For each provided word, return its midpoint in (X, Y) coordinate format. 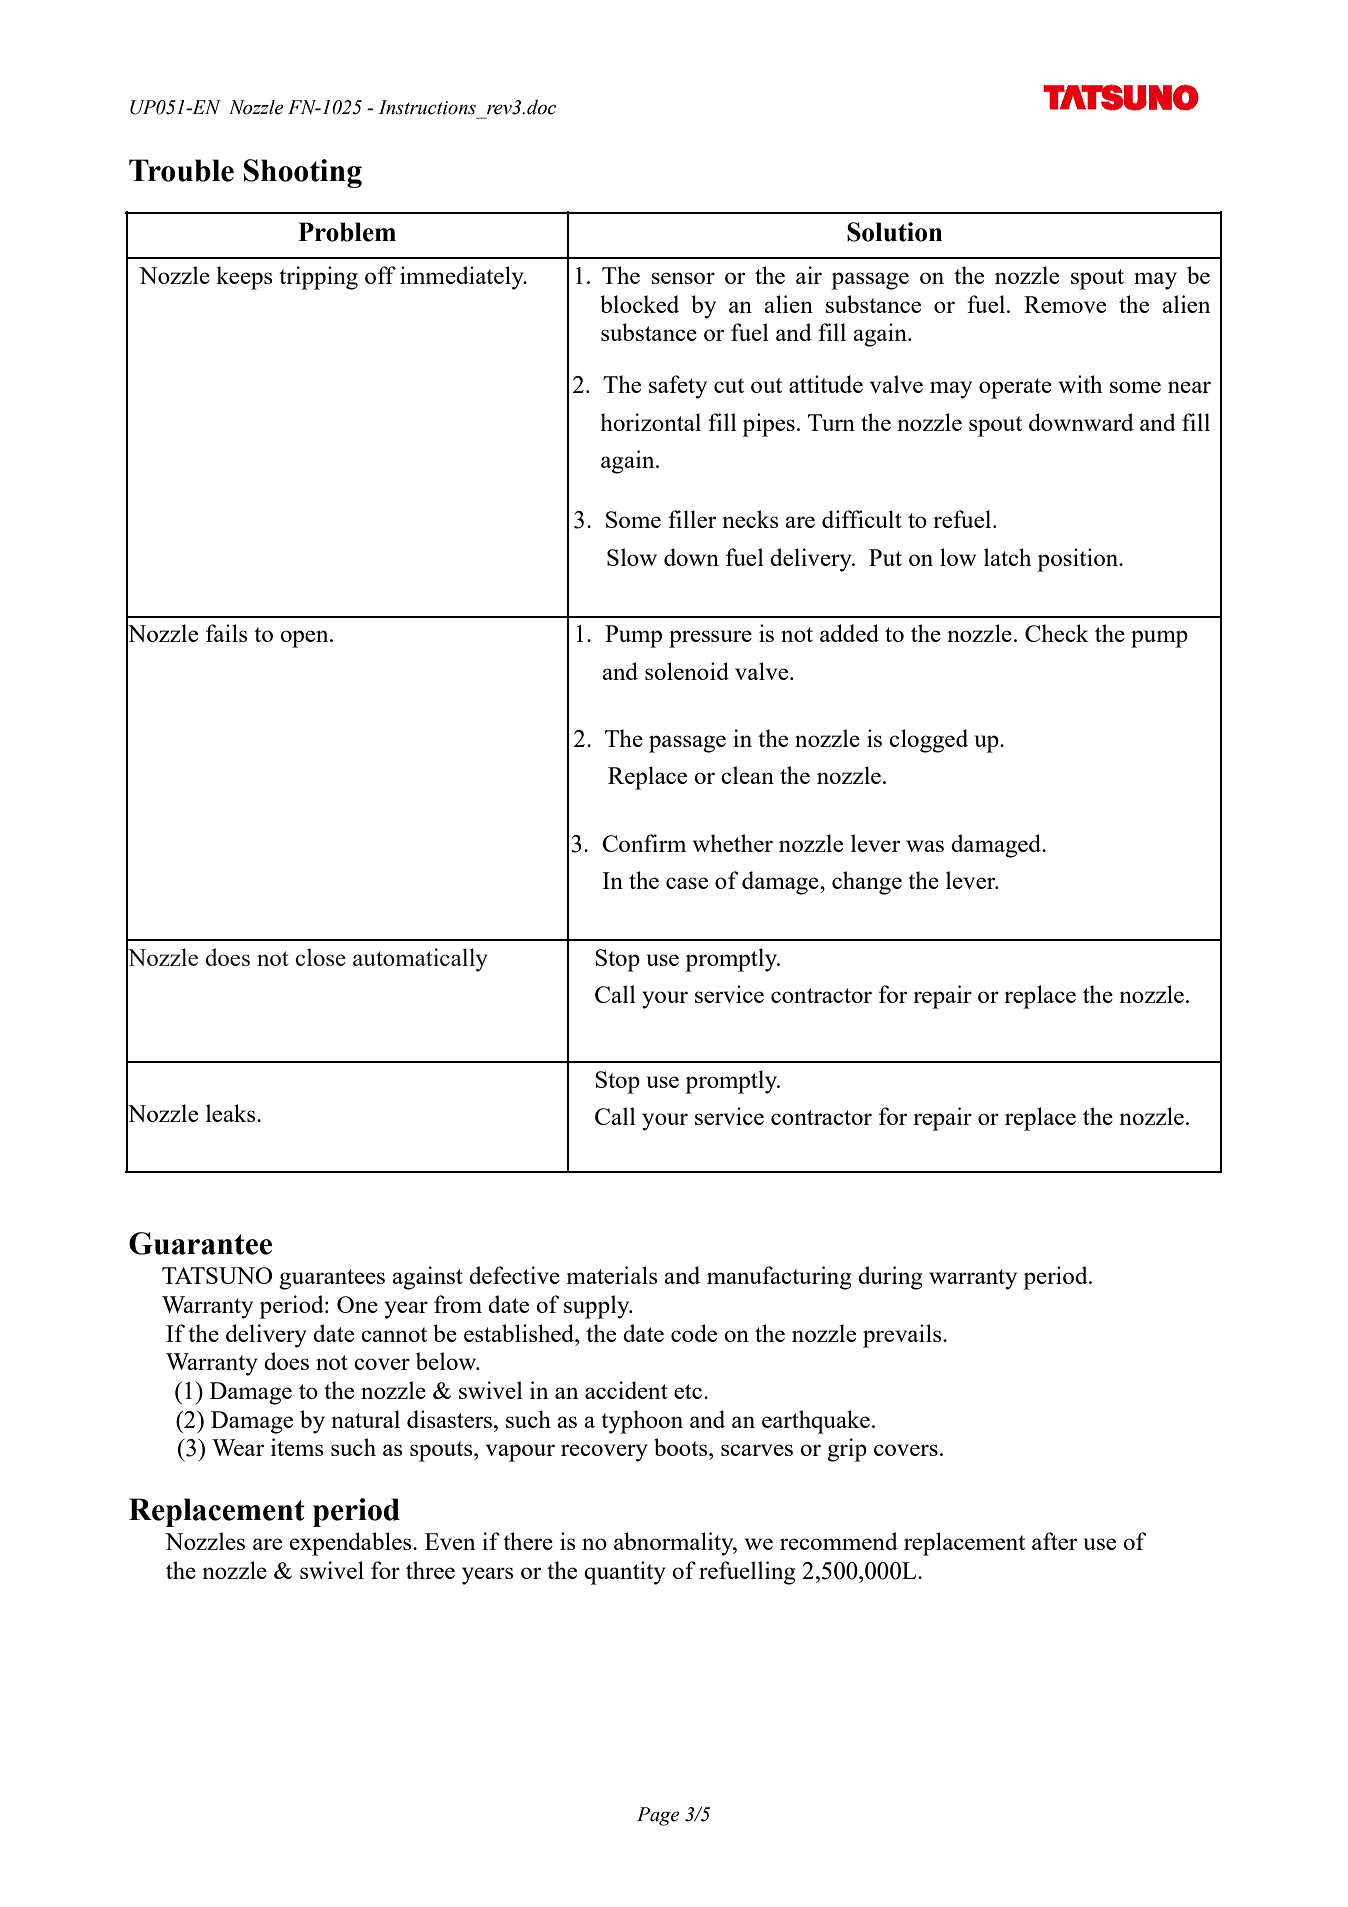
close (320, 957)
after (1054, 1541)
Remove (1065, 304)
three (430, 1570)
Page (658, 1816)
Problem (347, 232)
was (925, 846)
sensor (683, 278)
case (687, 883)
